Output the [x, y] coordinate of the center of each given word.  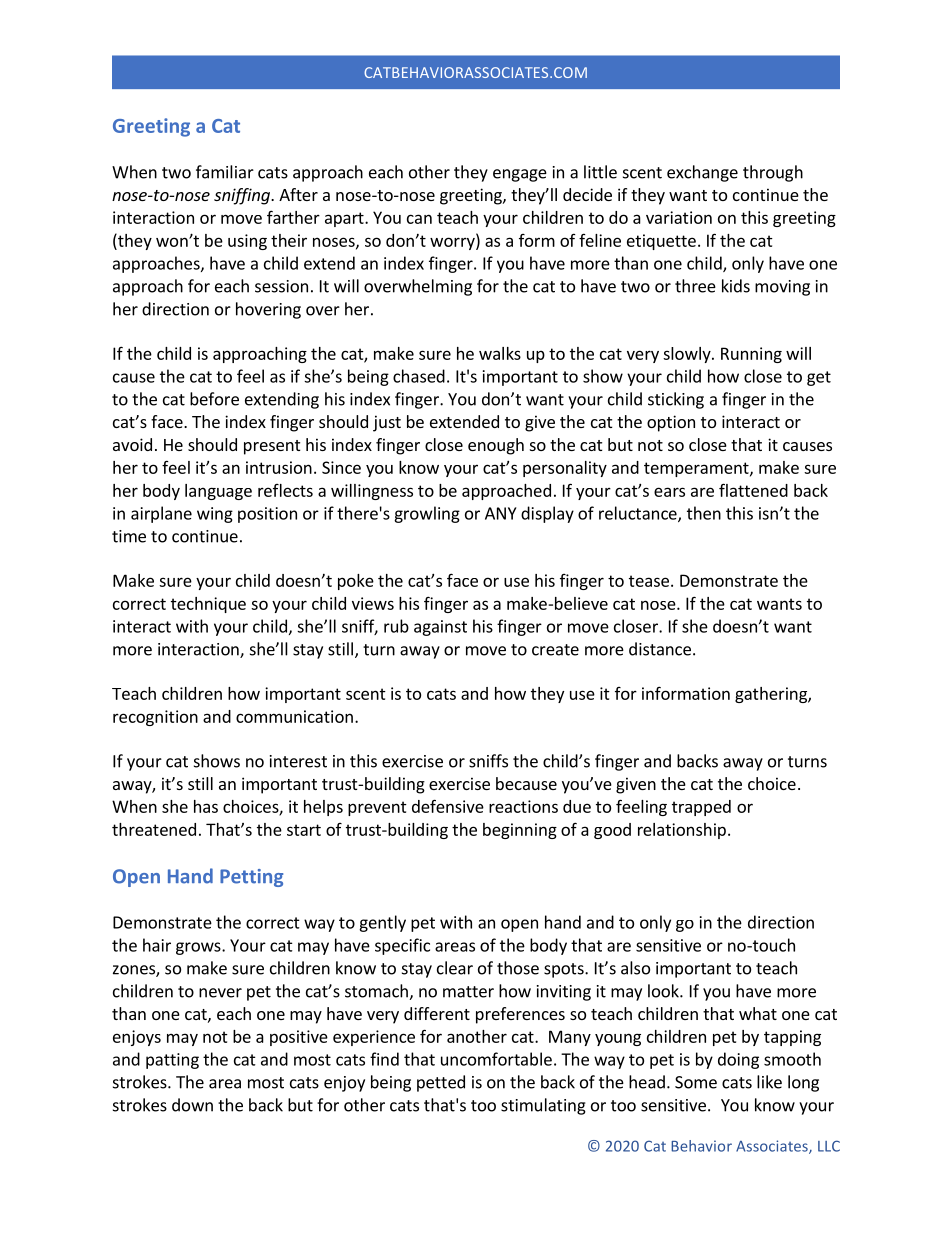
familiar [225, 172]
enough [496, 446]
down [192, 1105]
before [214, 399]
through [773, 173]
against [440, 628]
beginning [520, 831]
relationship [682, 831]
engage [520, 175]
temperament [697, 469]
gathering [772, 695]
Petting [251, 878]
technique [208, 605]
